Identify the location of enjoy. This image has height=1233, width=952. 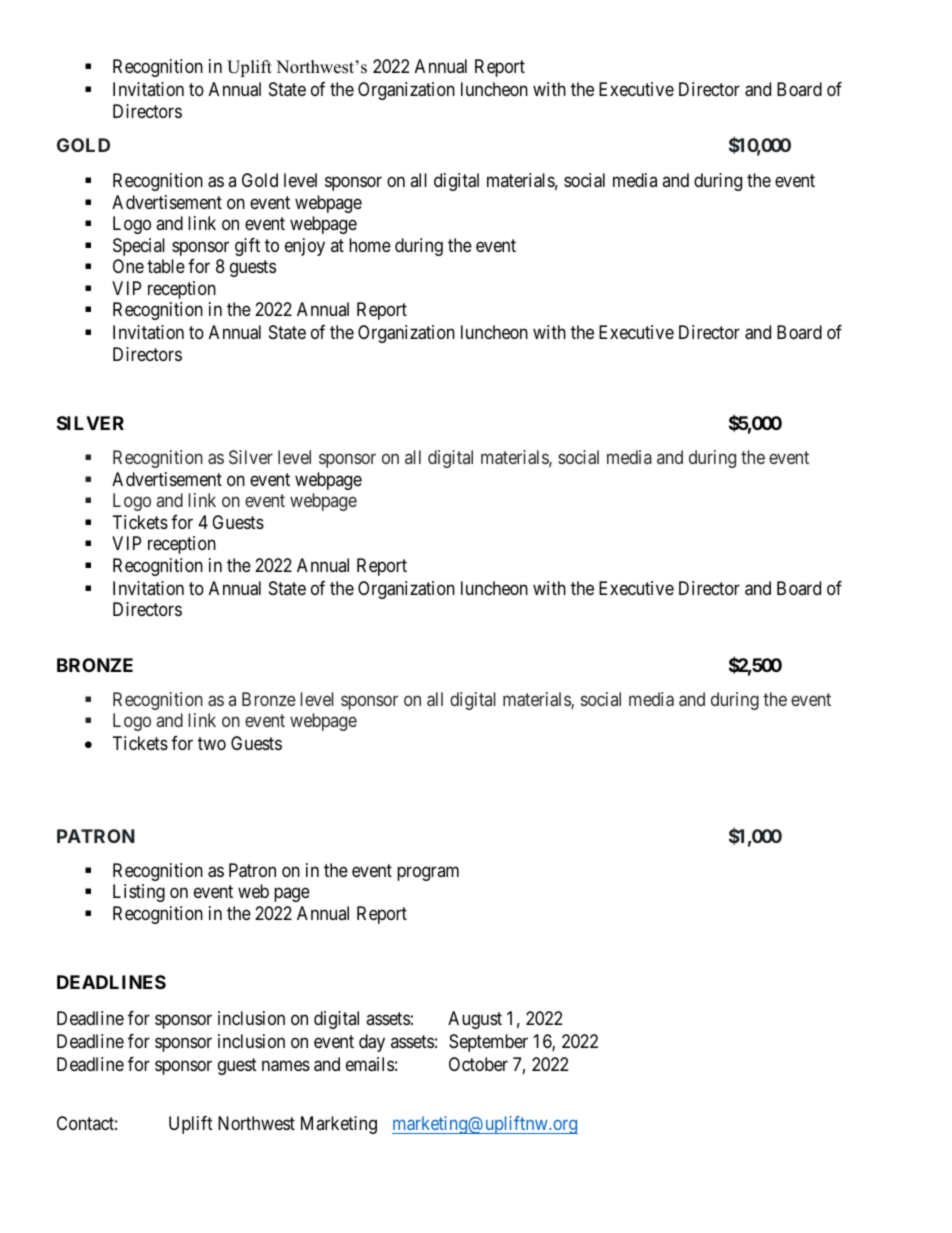
(305, 247).
